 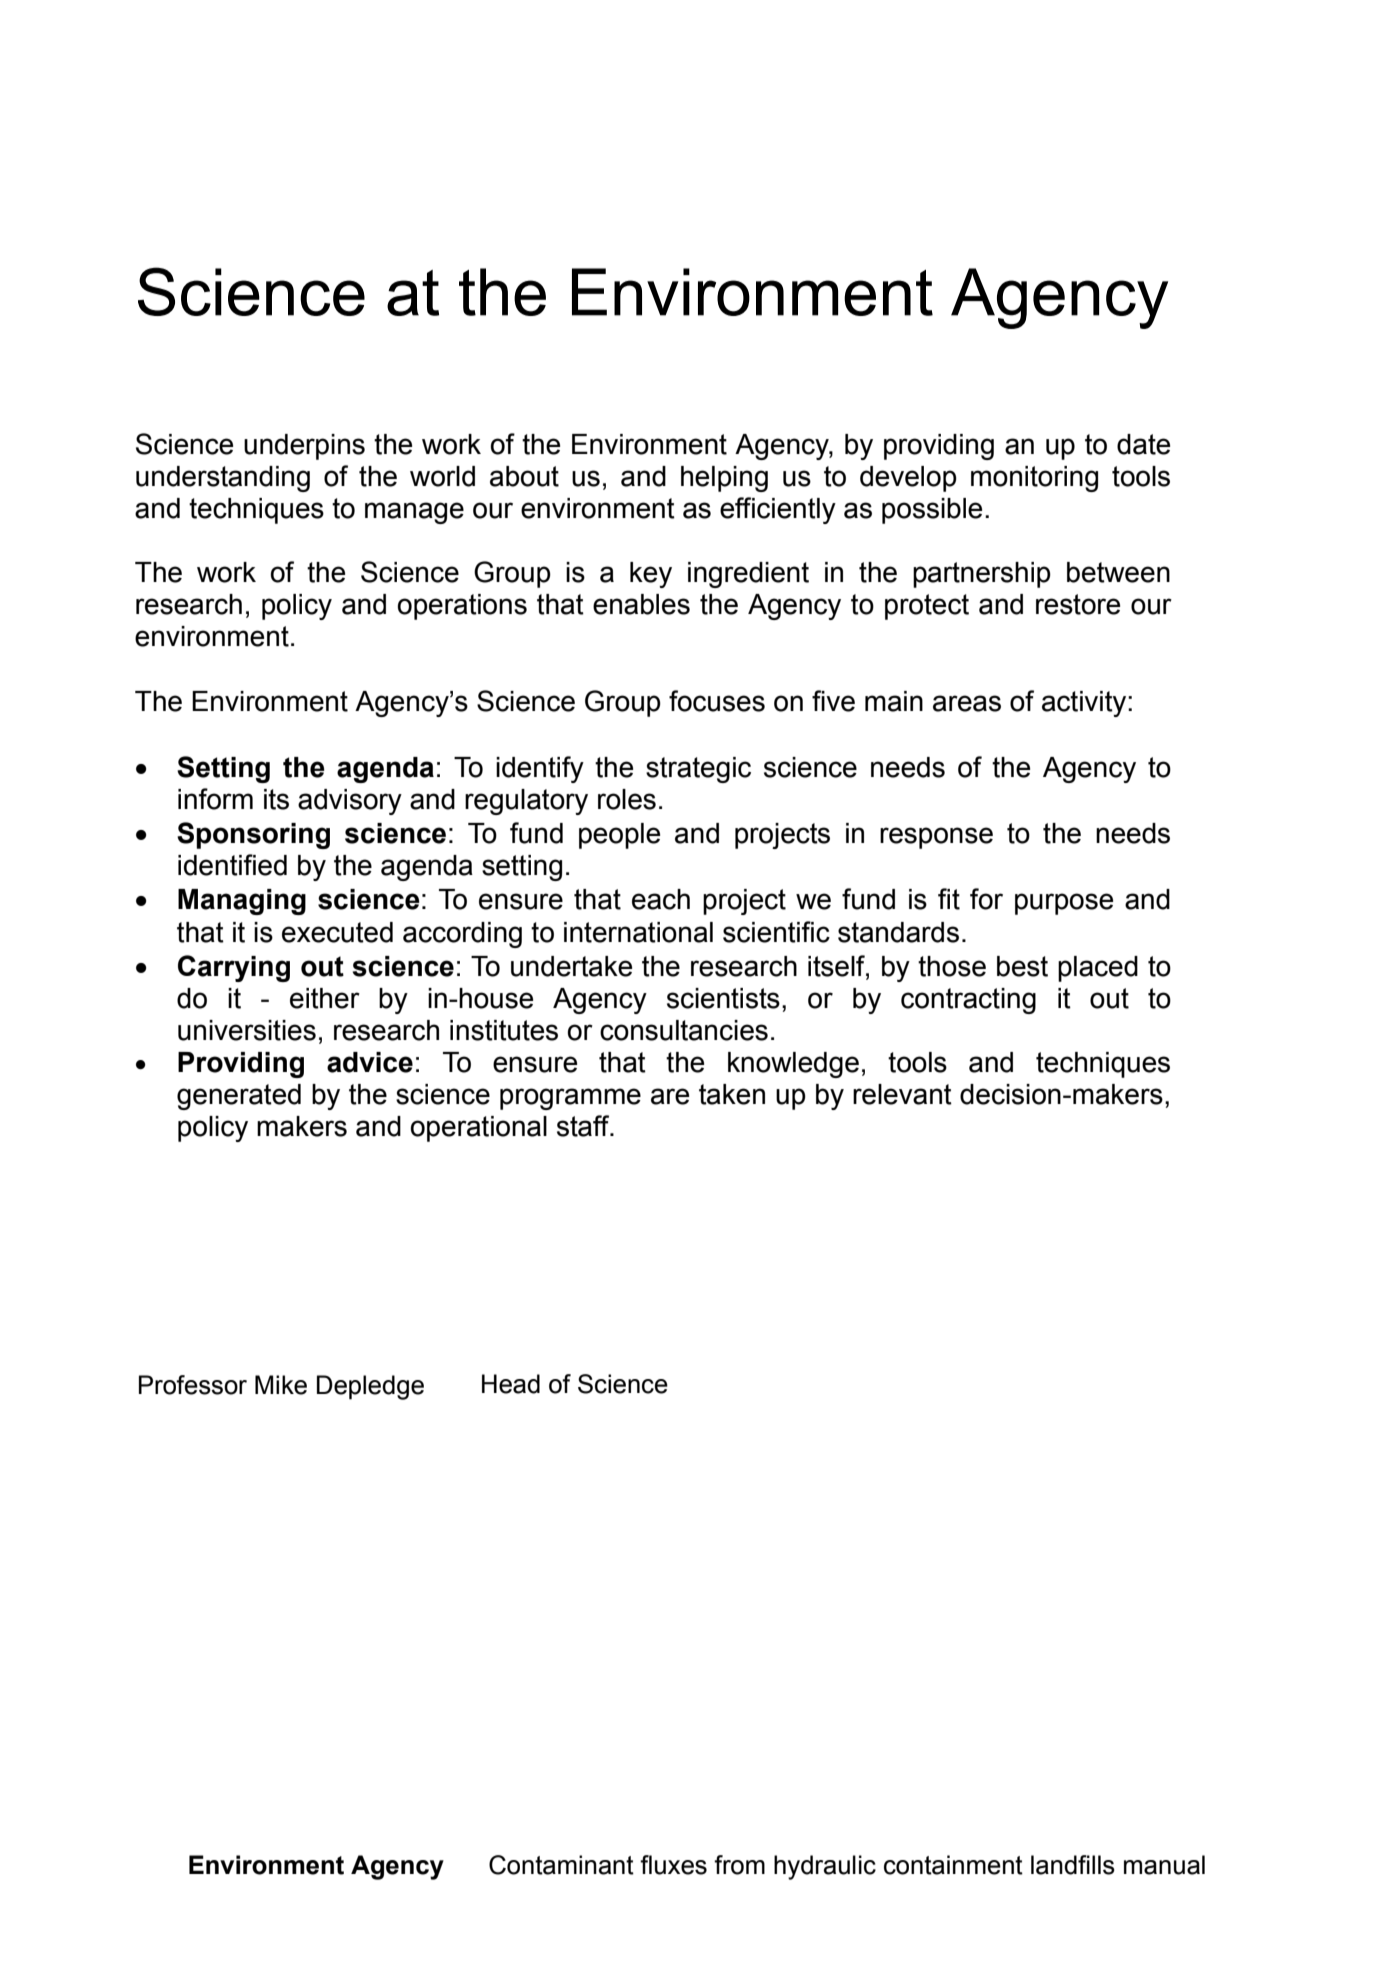 I want to click on taken, so click(x=732, y=1094).
